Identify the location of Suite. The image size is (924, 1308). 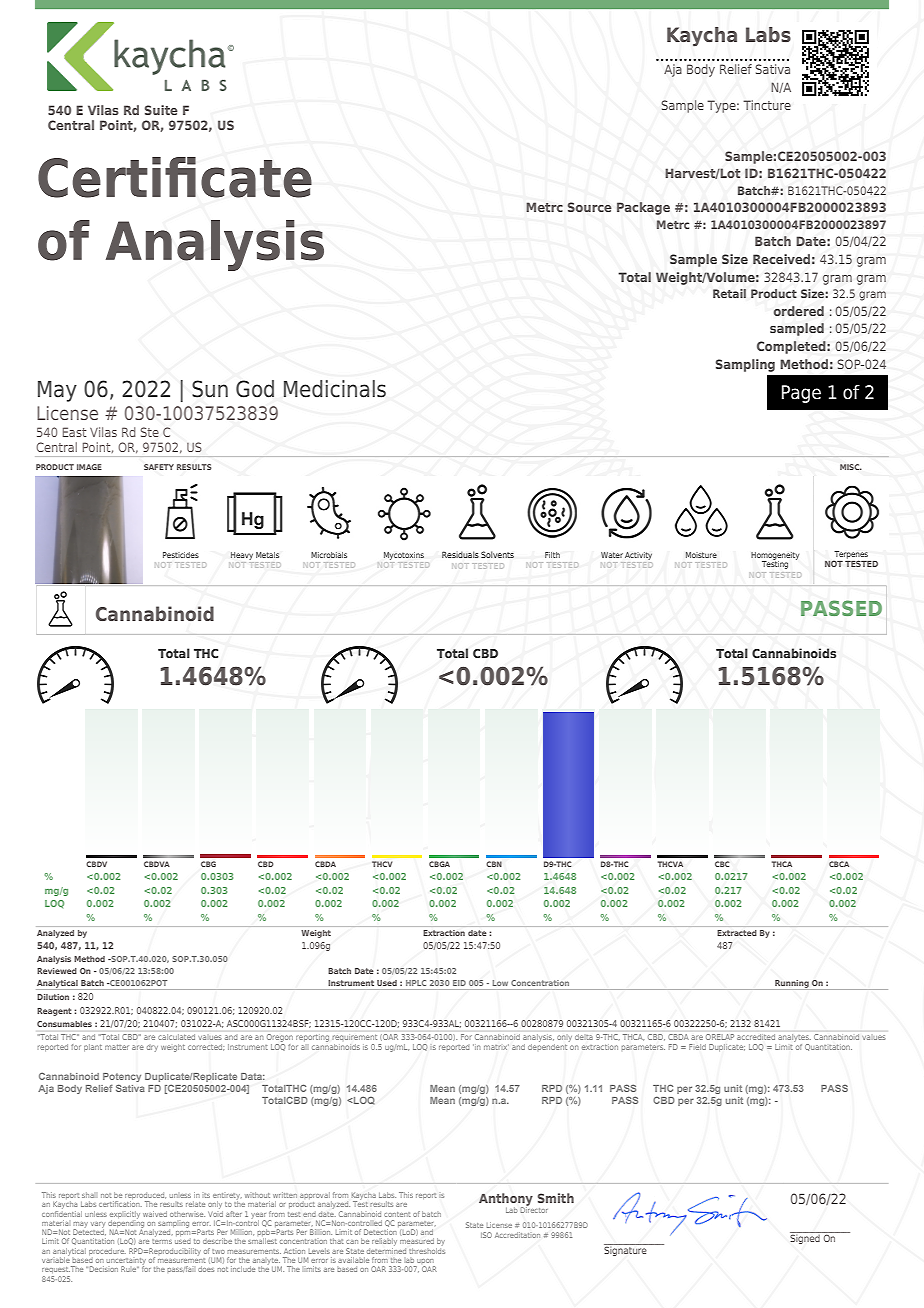
(161, 110).
